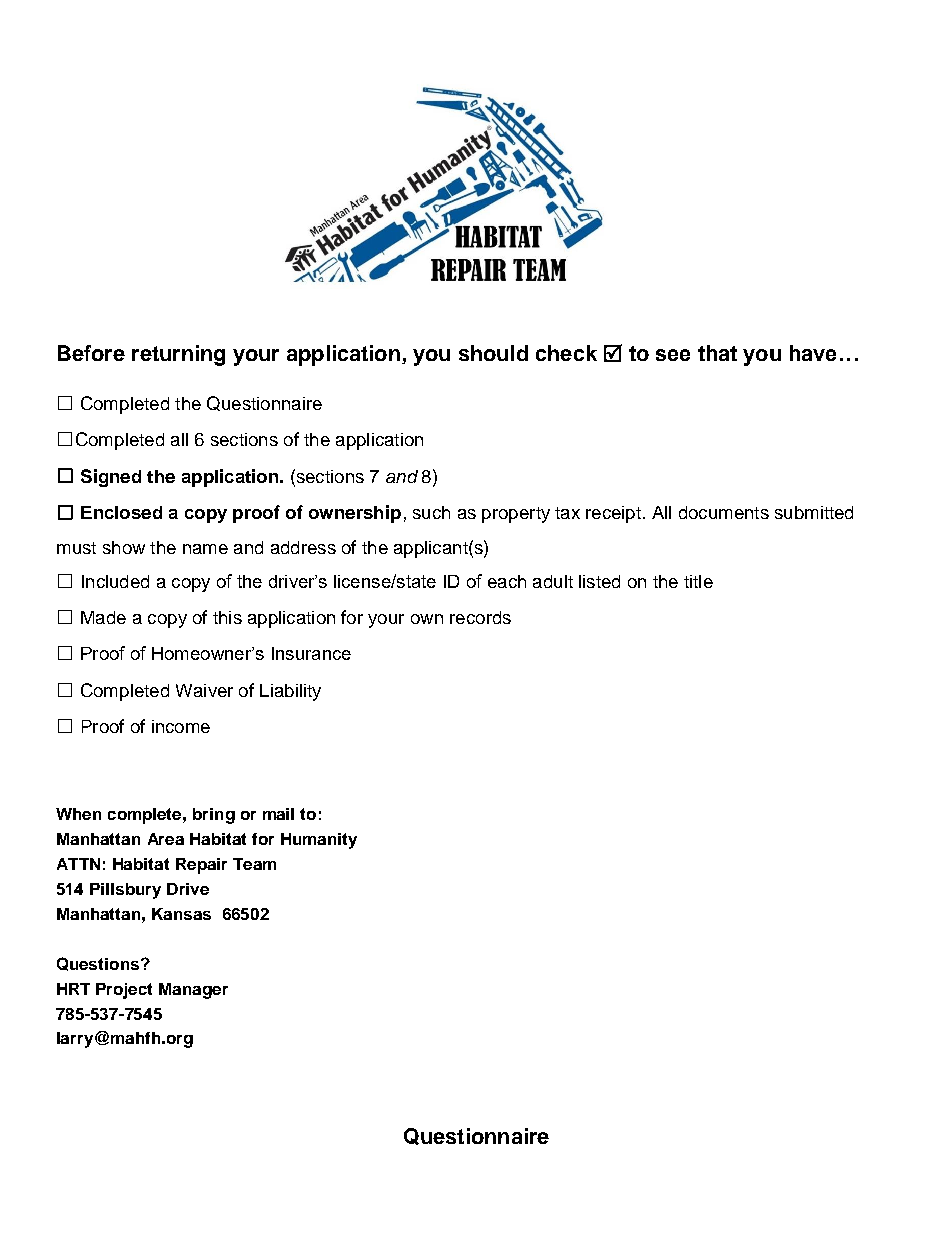  Describe the element at coordinates (278, 814) in the screenshot. I see `mail` at that location.
